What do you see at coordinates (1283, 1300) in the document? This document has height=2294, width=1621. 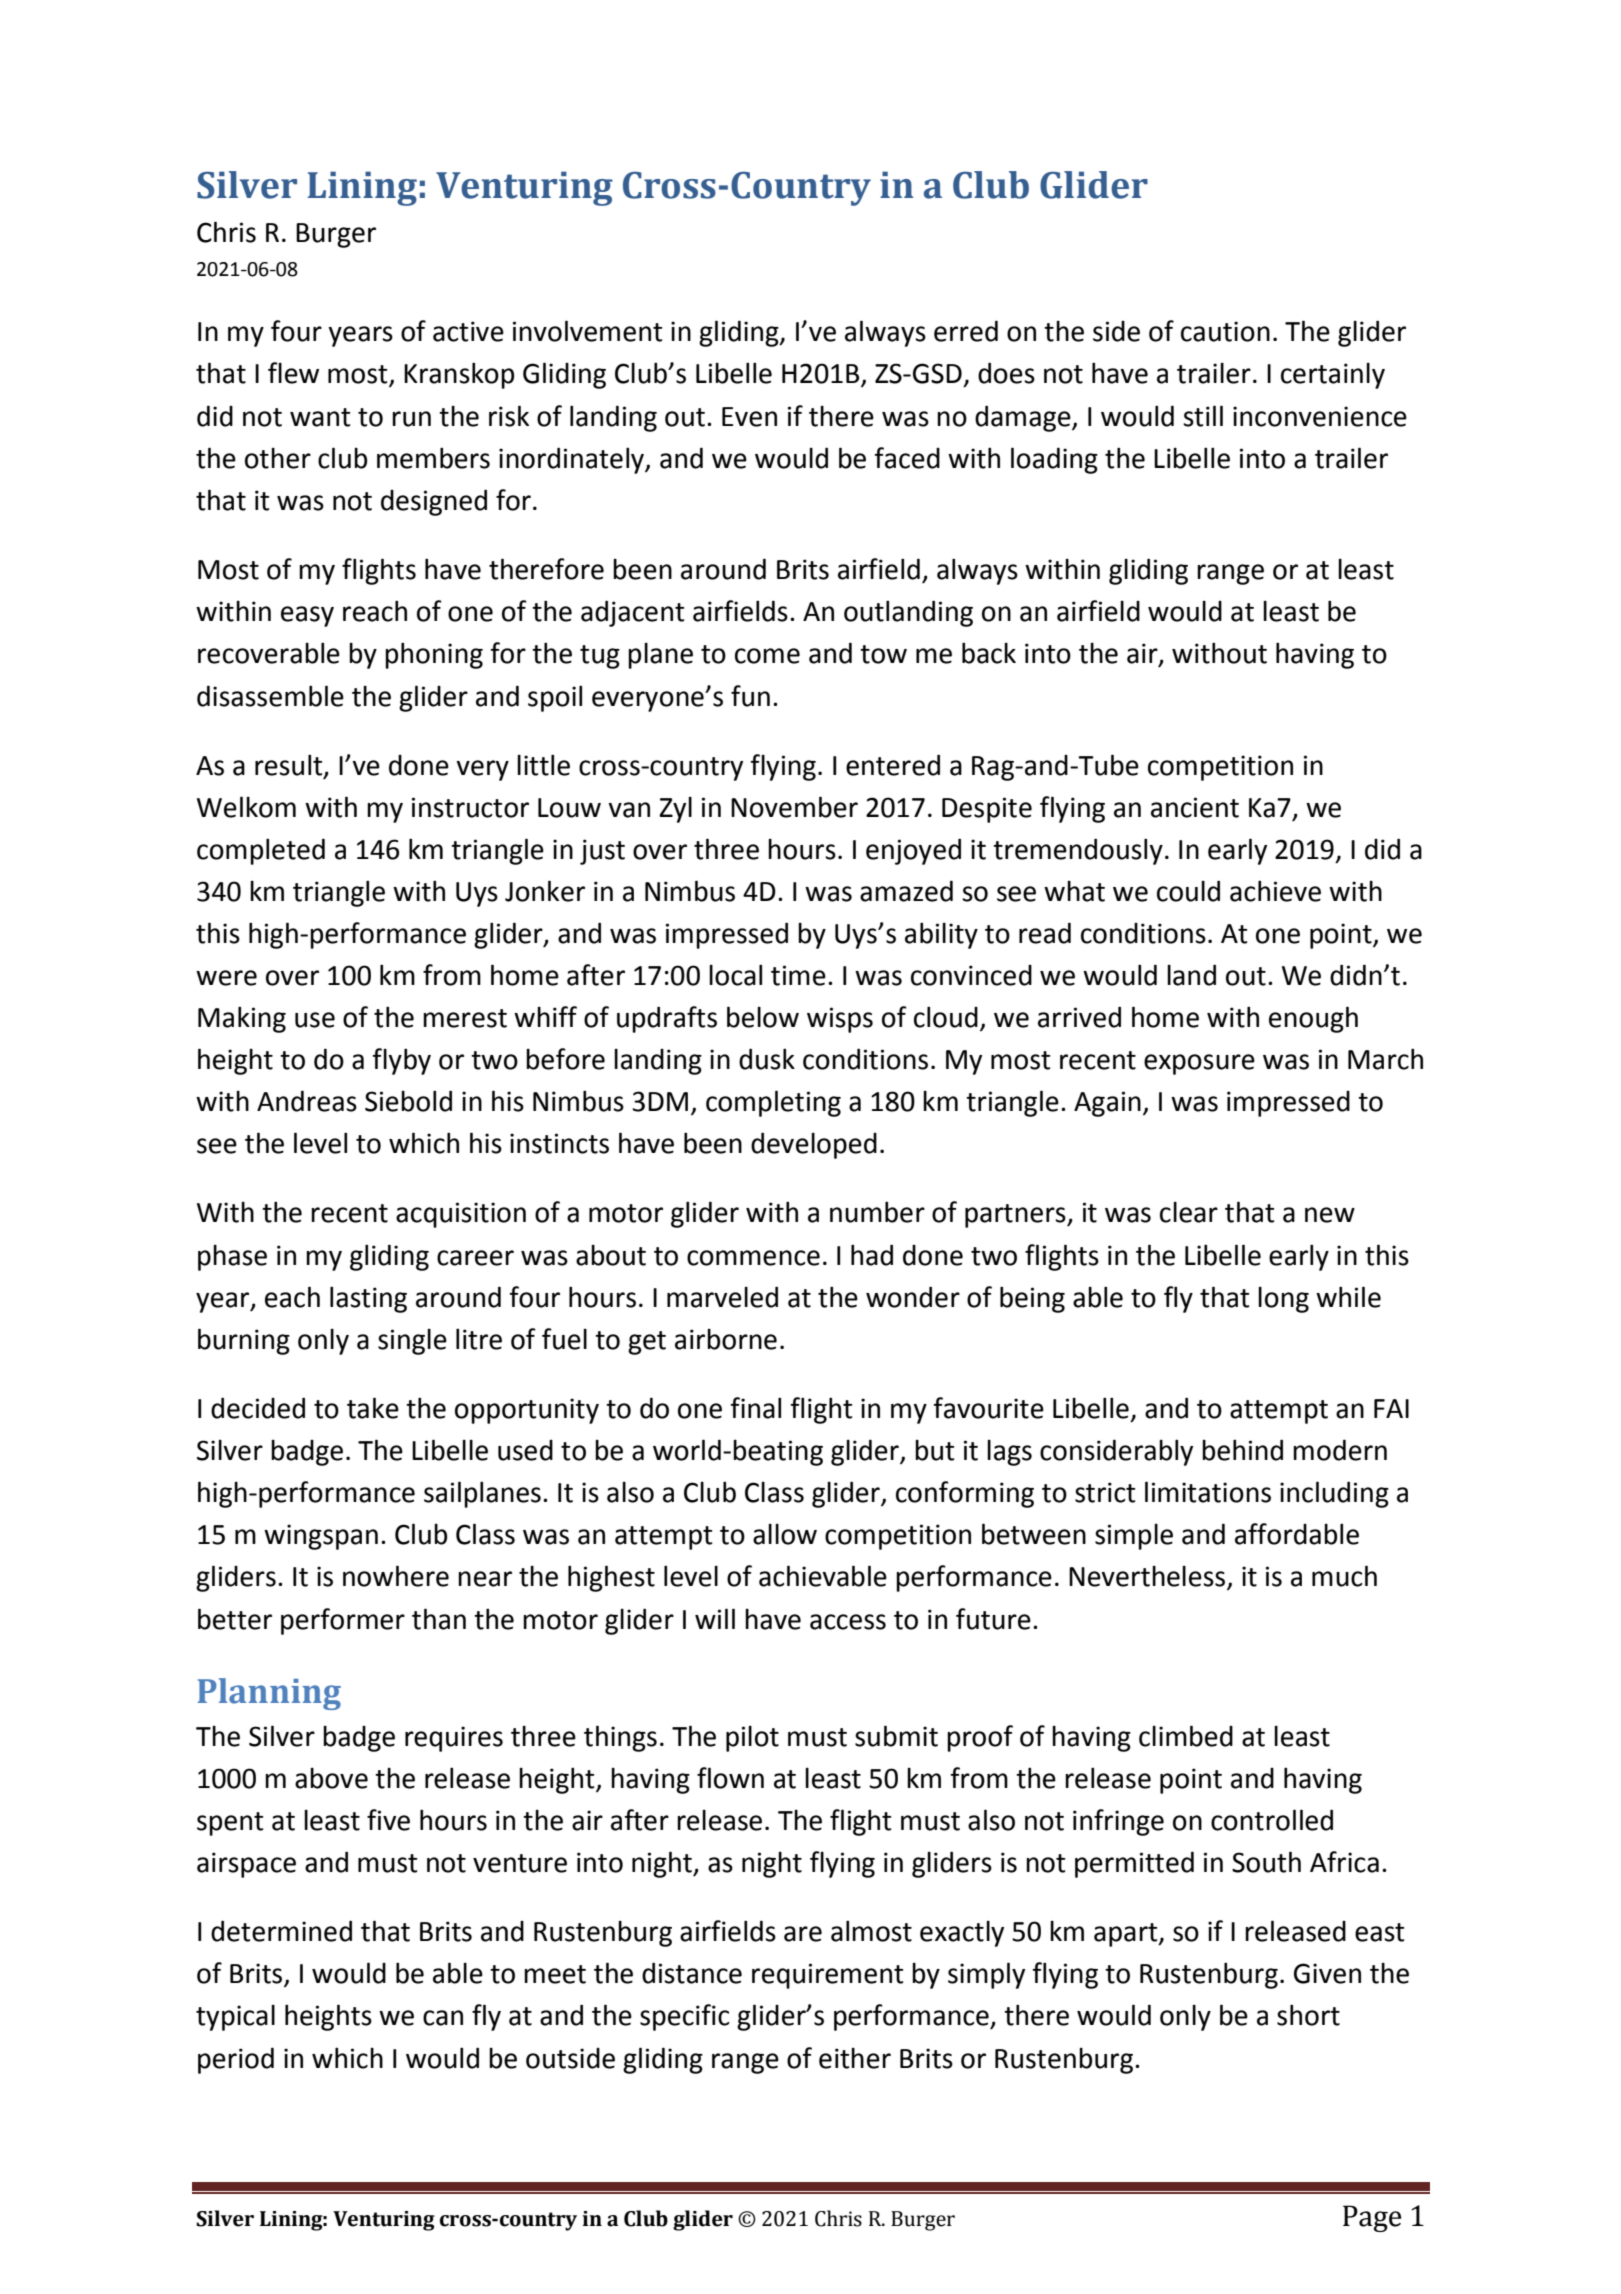 I see `long` at bounding box center [1283, 1300].
